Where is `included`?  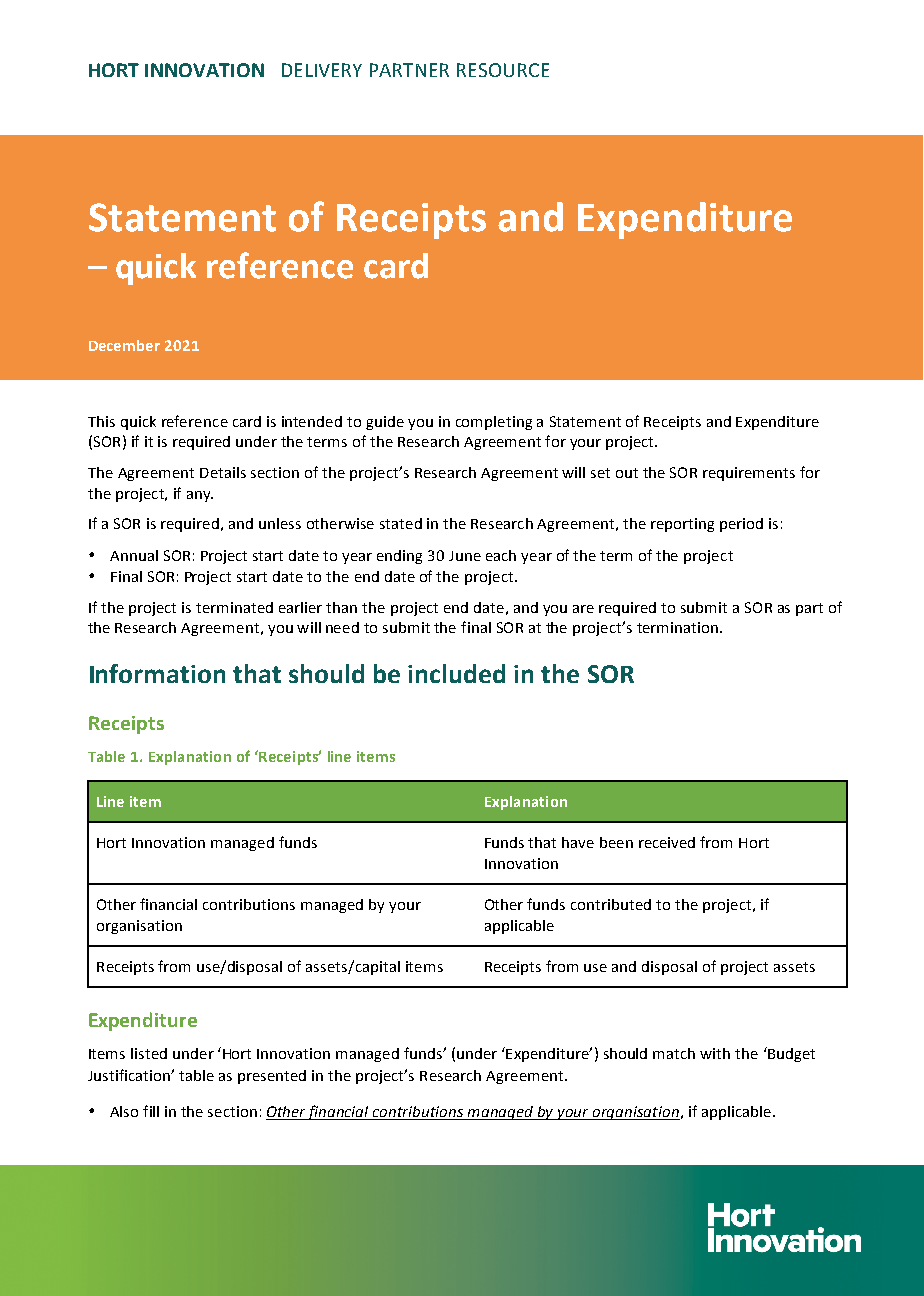 included is located at coordinates (456, 673).
